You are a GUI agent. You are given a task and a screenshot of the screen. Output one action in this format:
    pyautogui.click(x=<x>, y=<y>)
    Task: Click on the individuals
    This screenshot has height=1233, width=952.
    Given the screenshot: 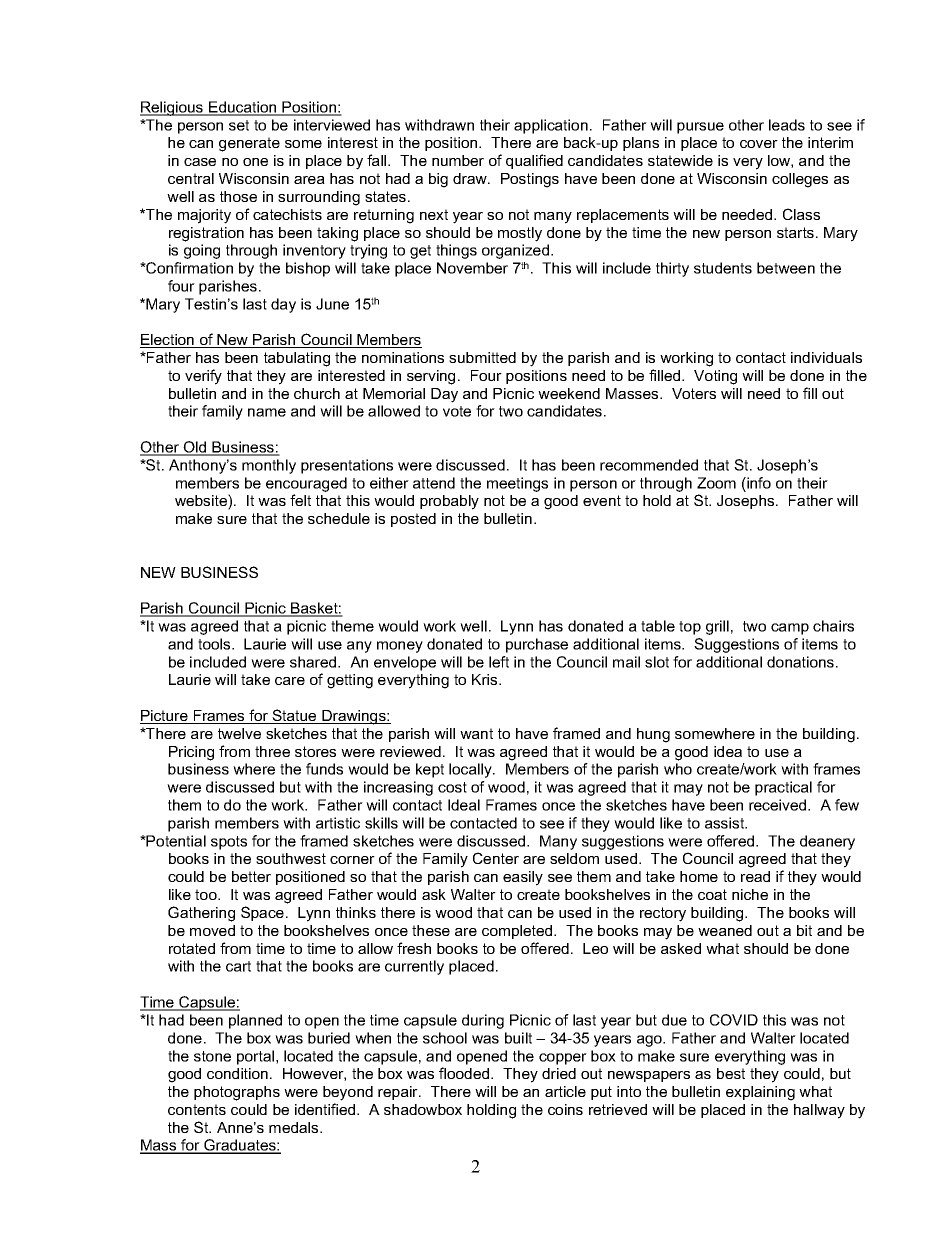 What is the action you would take?
    pyautogui.click(x=826, y=357)
